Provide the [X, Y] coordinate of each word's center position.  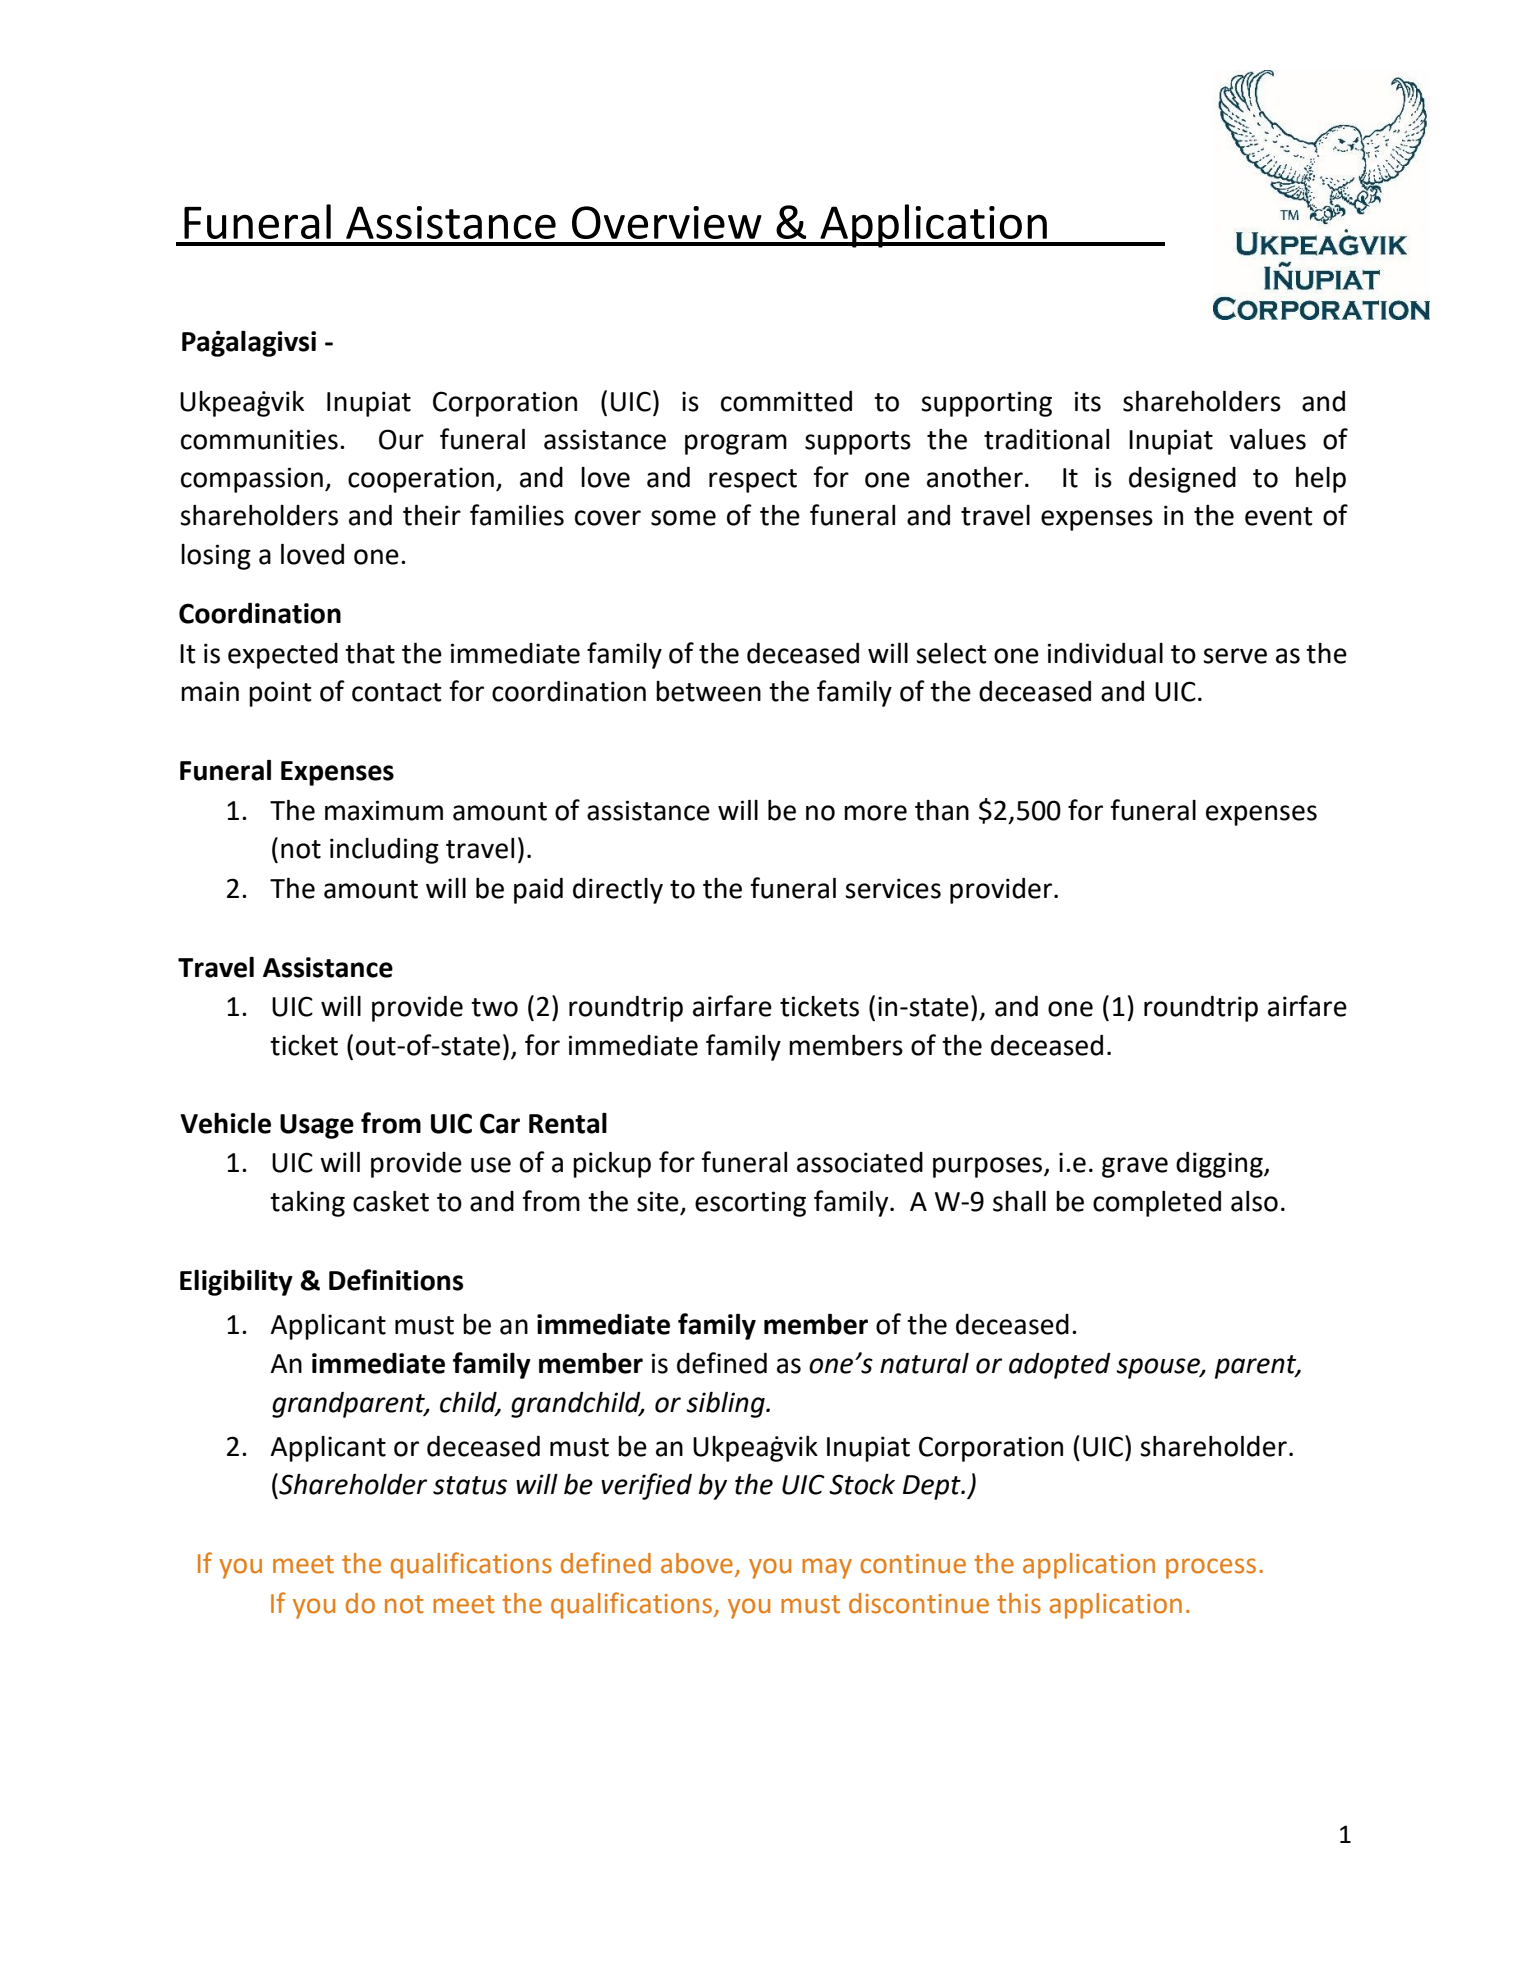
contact [397, 692]
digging [1220, 1165]
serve [1235, 656]
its [1088, 401]
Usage [317, 1126]
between [708, 691]
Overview [667, 222]
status [470, 1485]
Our [401, 439]
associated [860, 1162]
